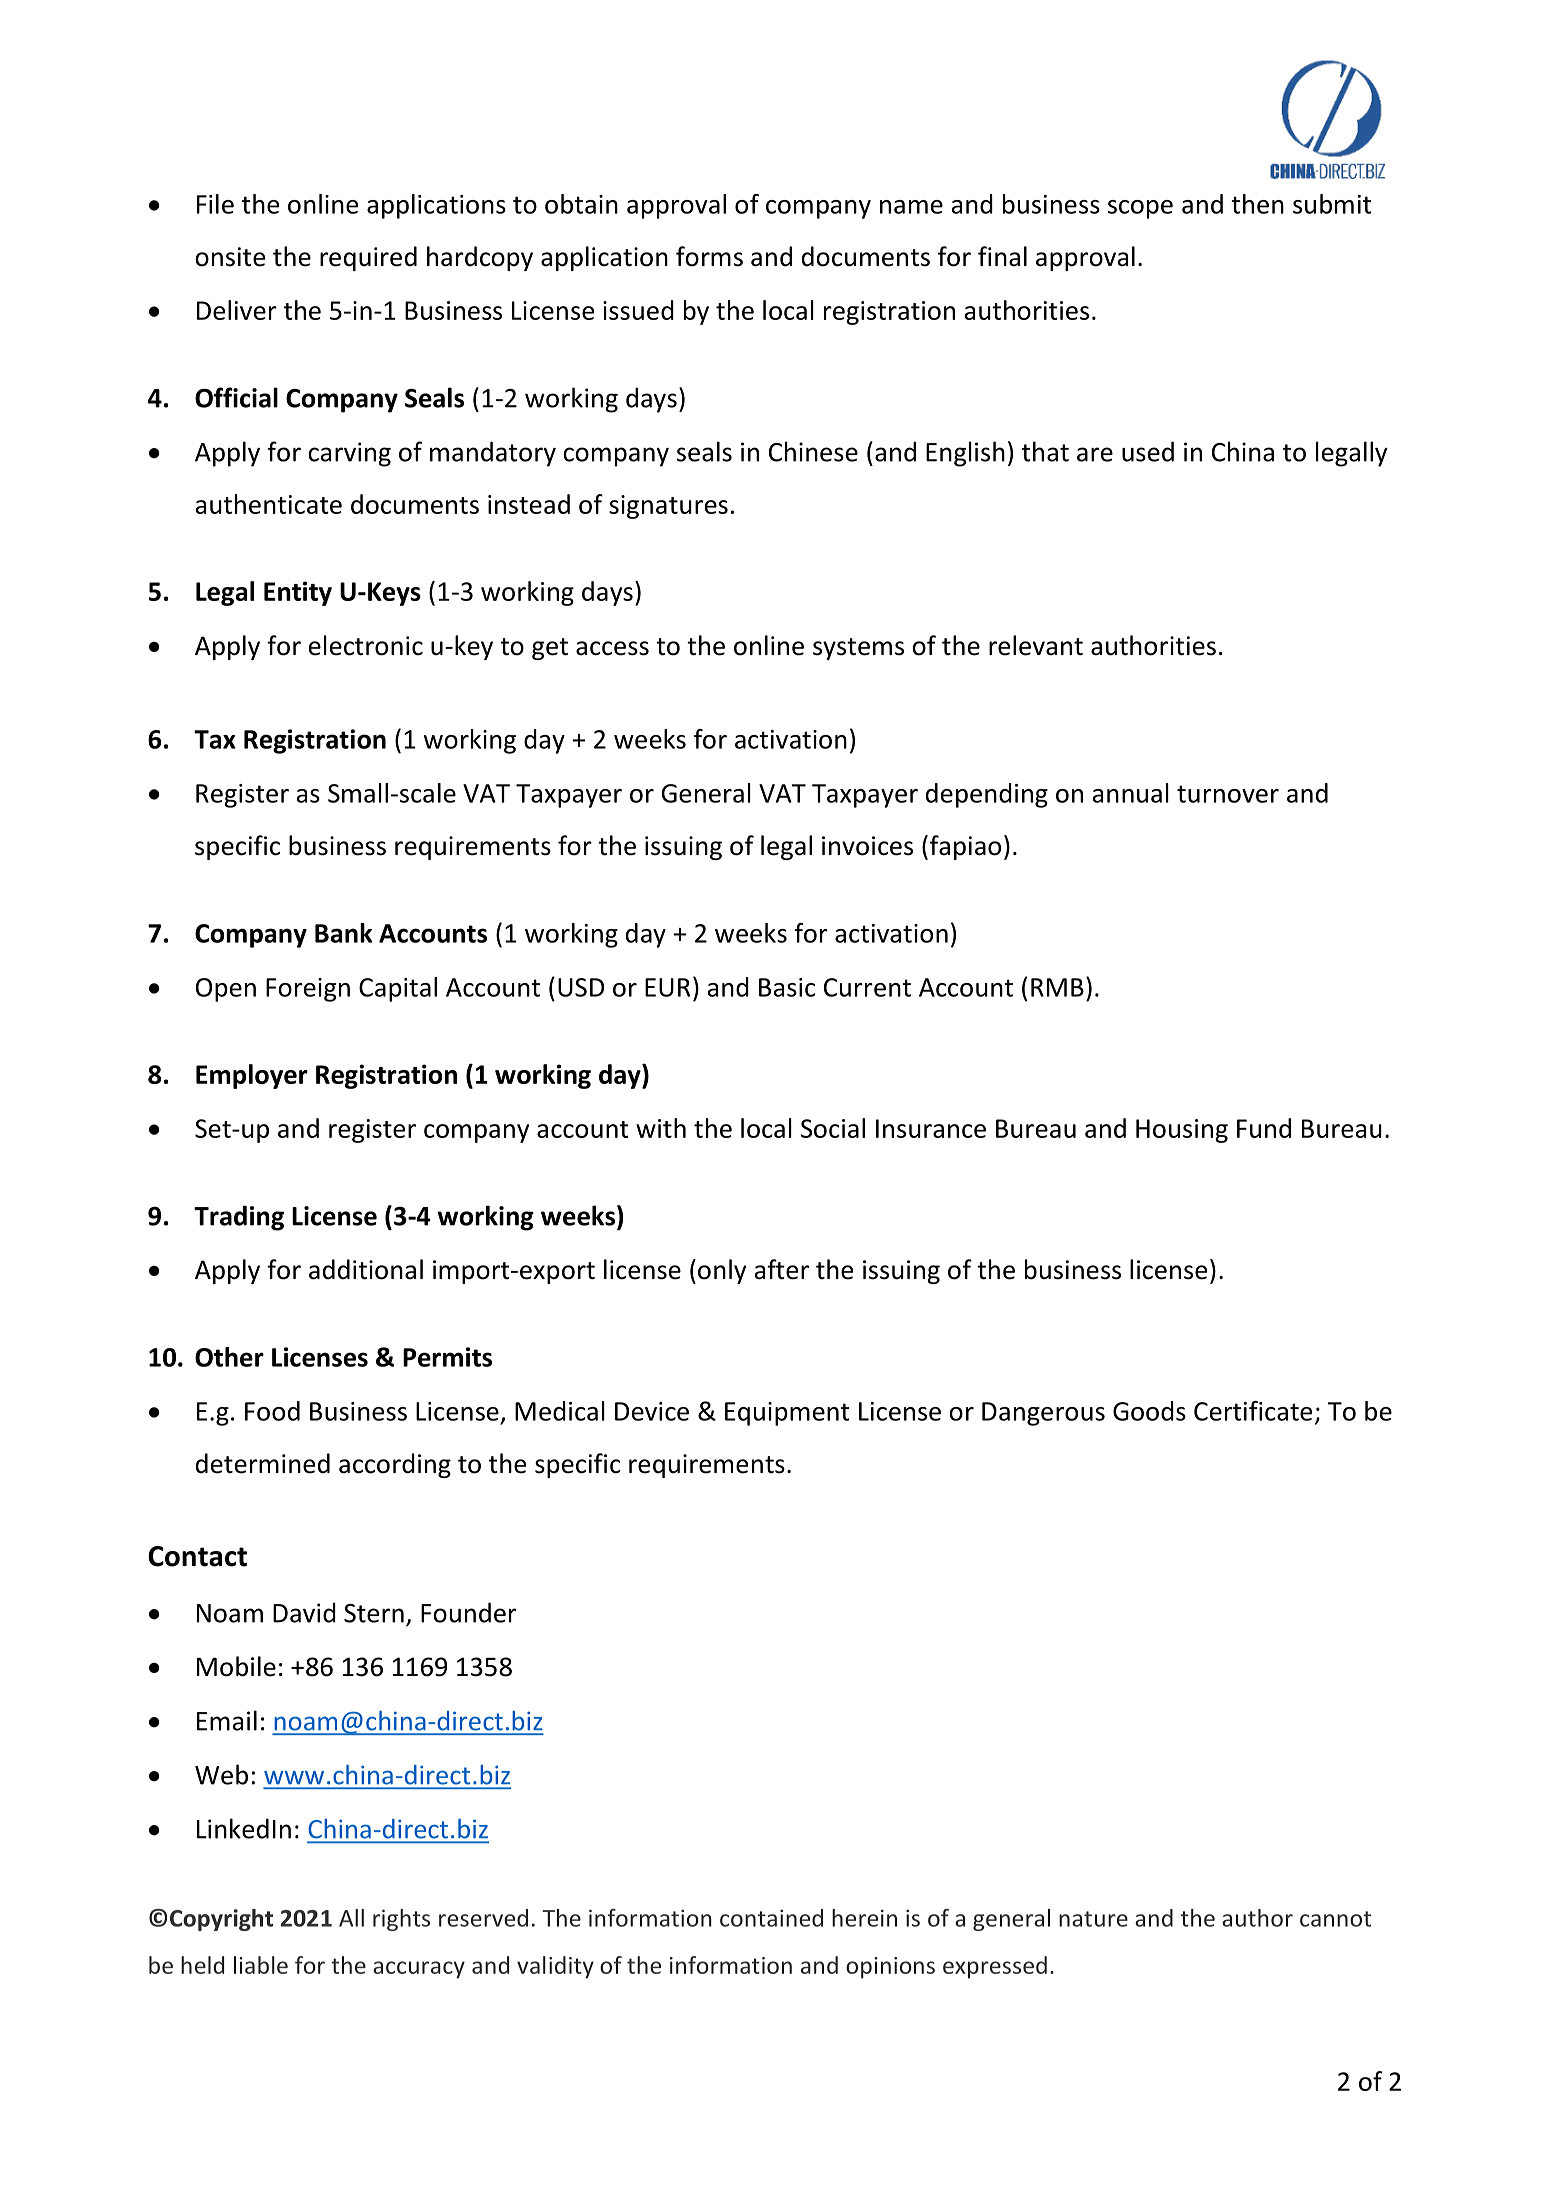 The width and height of the page is (1550, 2192). I want to click on rights, so click(401, 1920).
